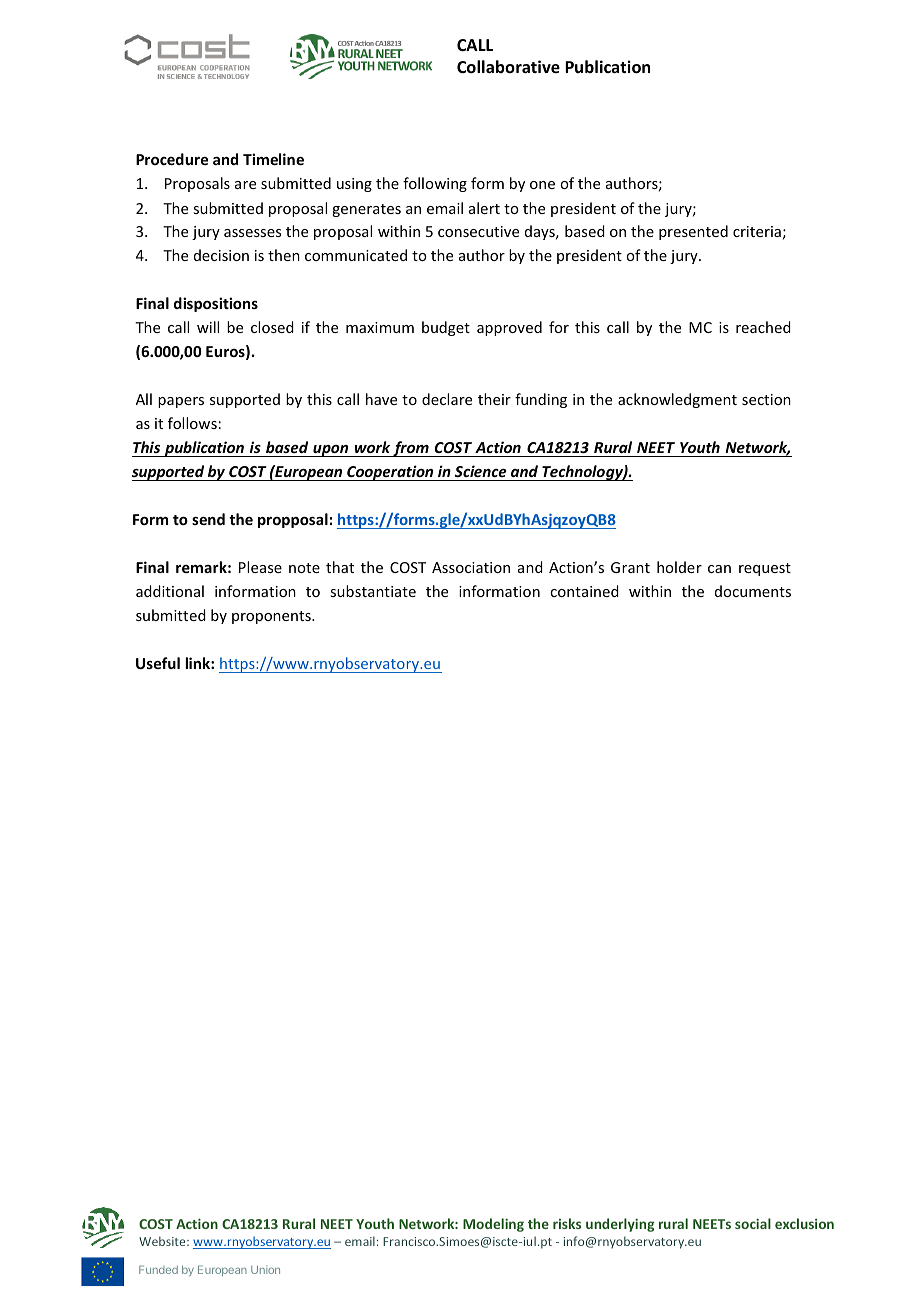 This document has width=924, height=1308. I want to click on documents, so click(753, 591).
